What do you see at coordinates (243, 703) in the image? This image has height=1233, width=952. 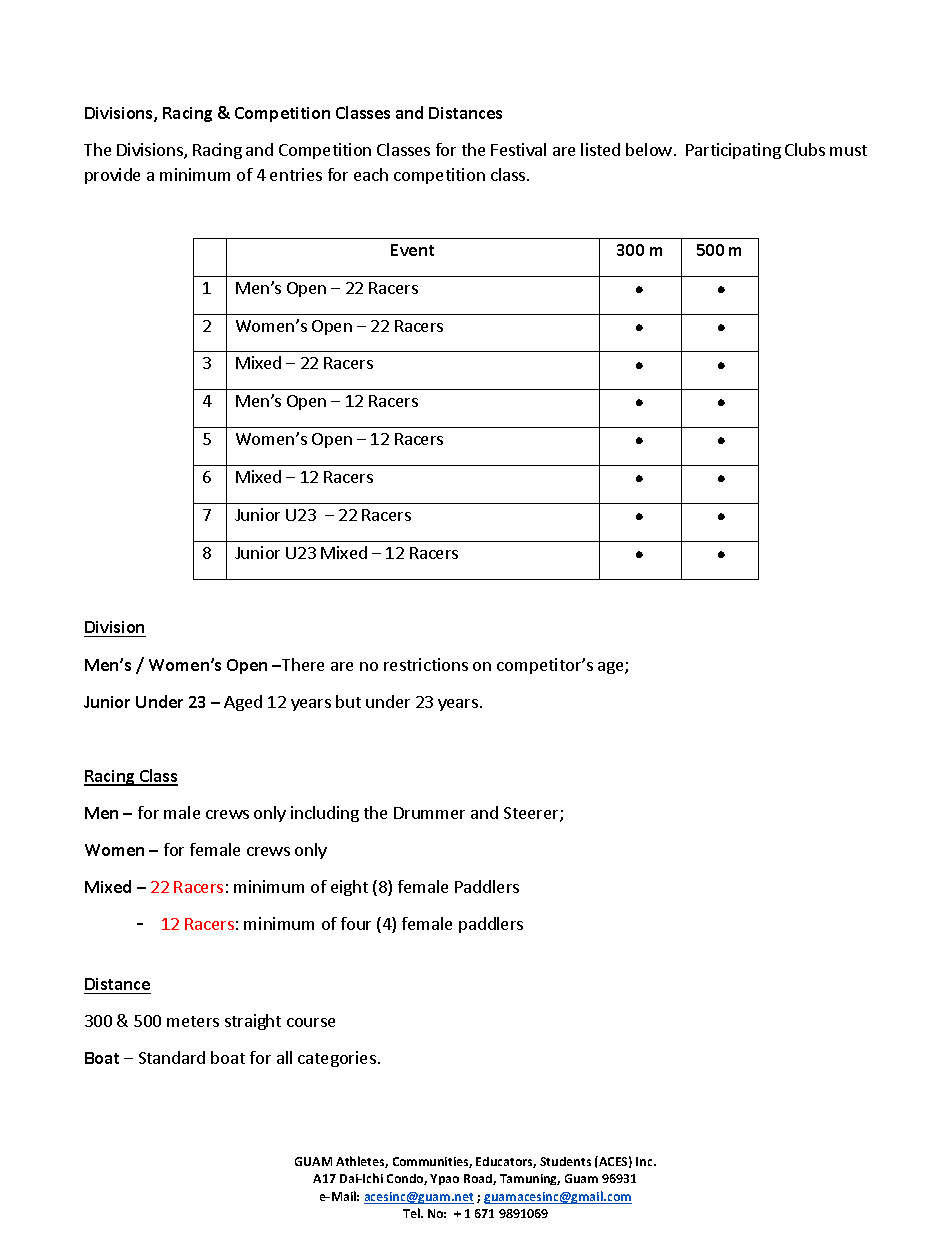 I see `Aged` at bounding box center [243, 703].
